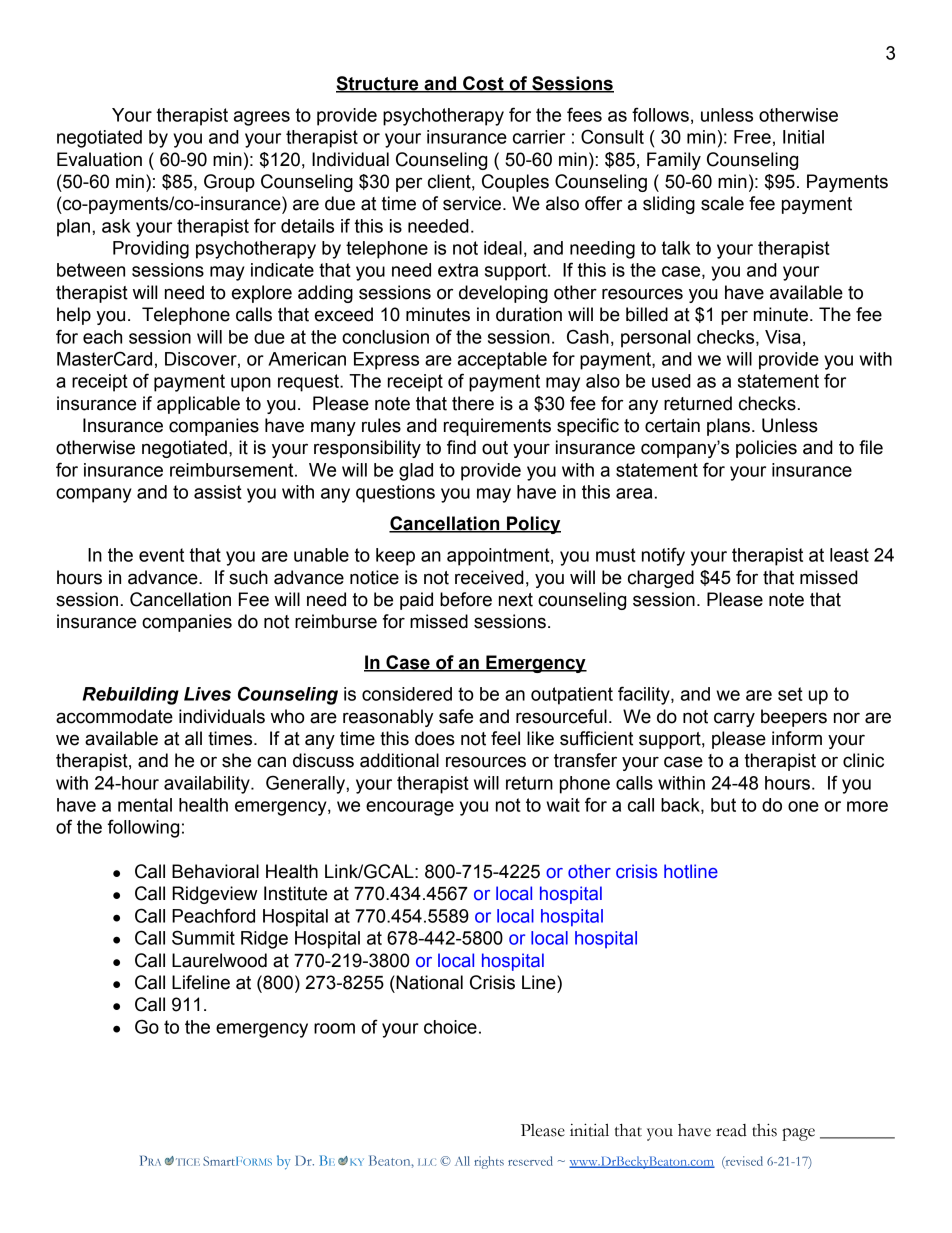  I want to click on room, so click(334, 1028).
